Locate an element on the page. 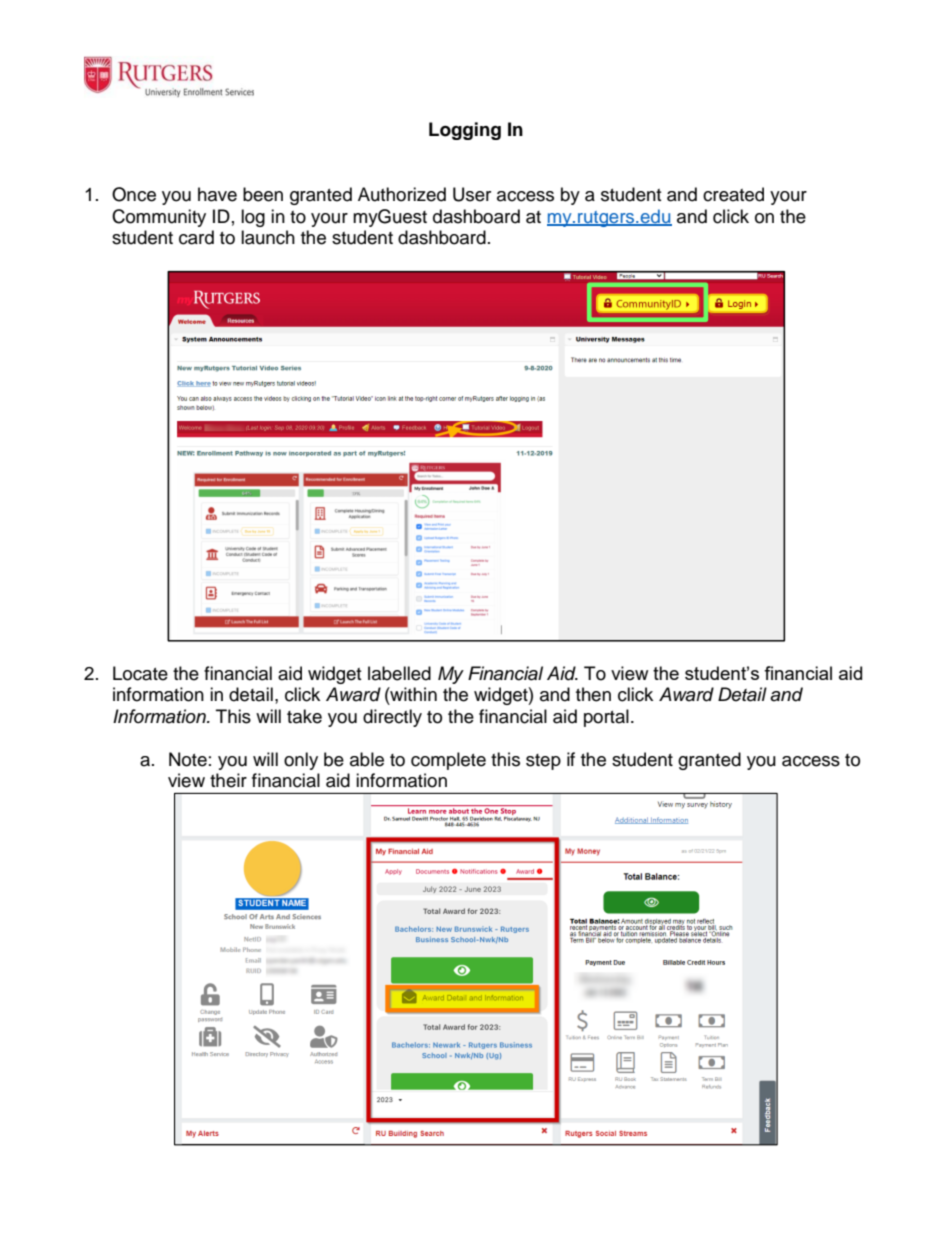 The height and width of the page is (1233, 952). Locate is located at coordinates (140, 673).
